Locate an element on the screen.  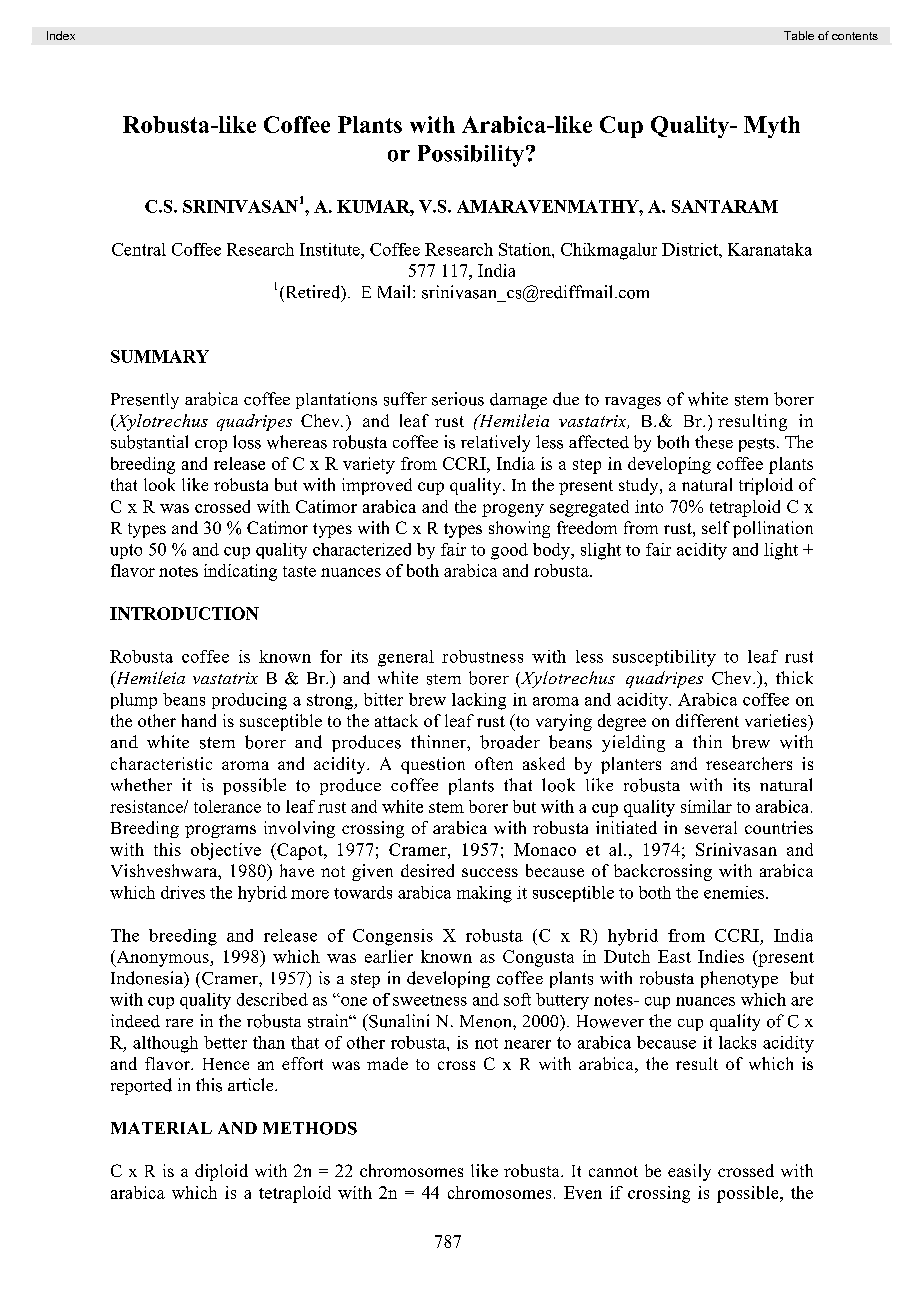
progeny is located at coordinates (513, 510).
